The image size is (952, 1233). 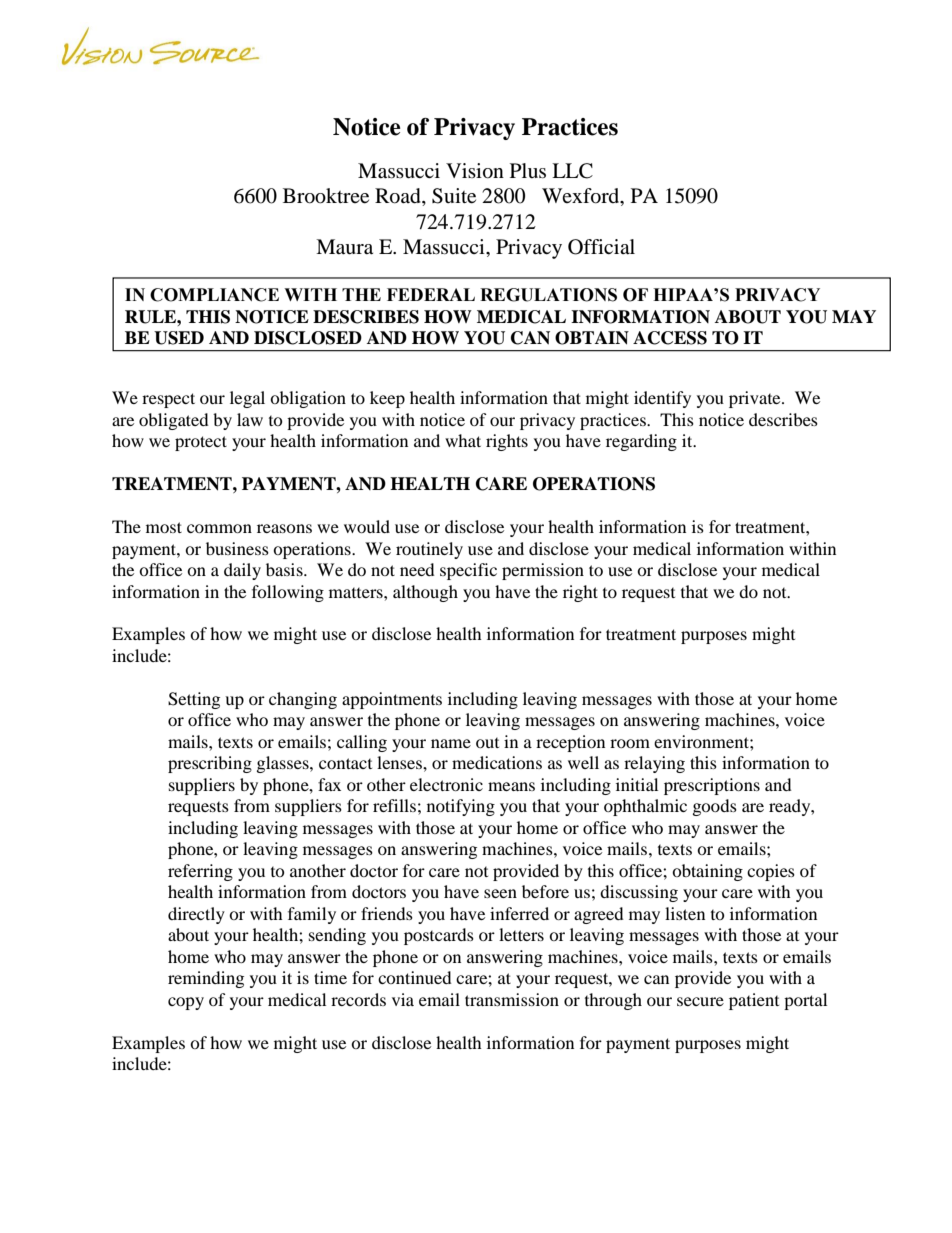 I want to click on regarding, so click(x=641, y=442).
